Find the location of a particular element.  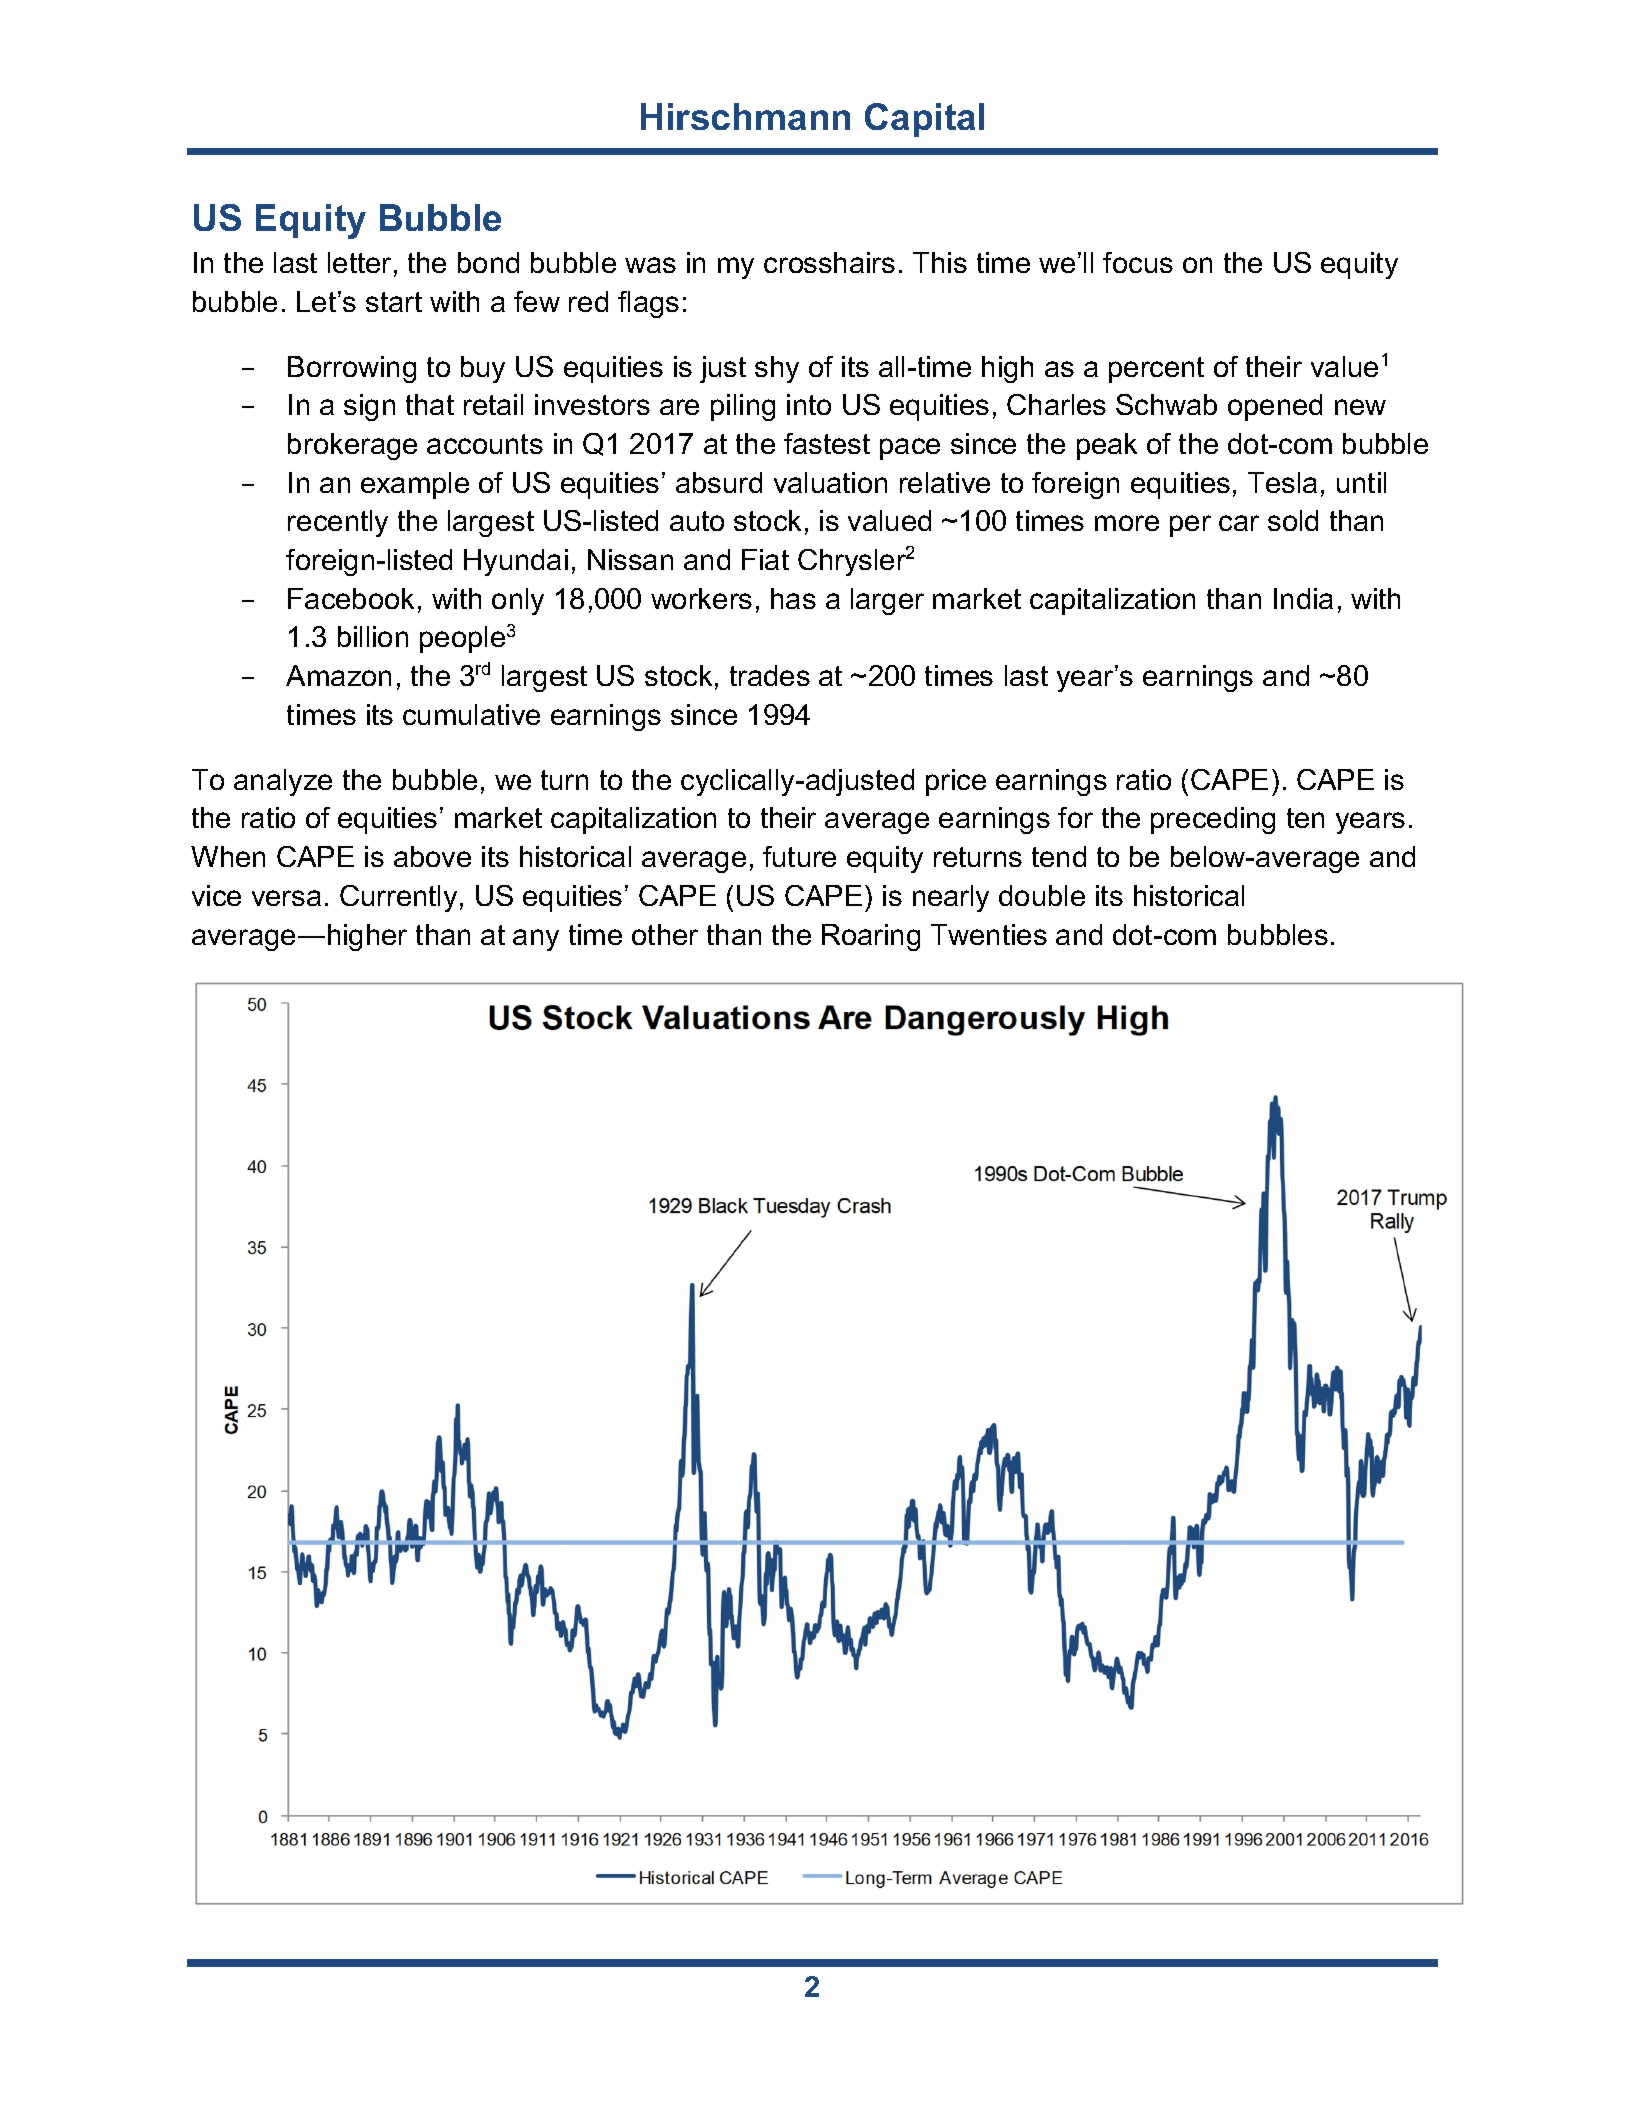

has is located at coordinates (793, 598).
